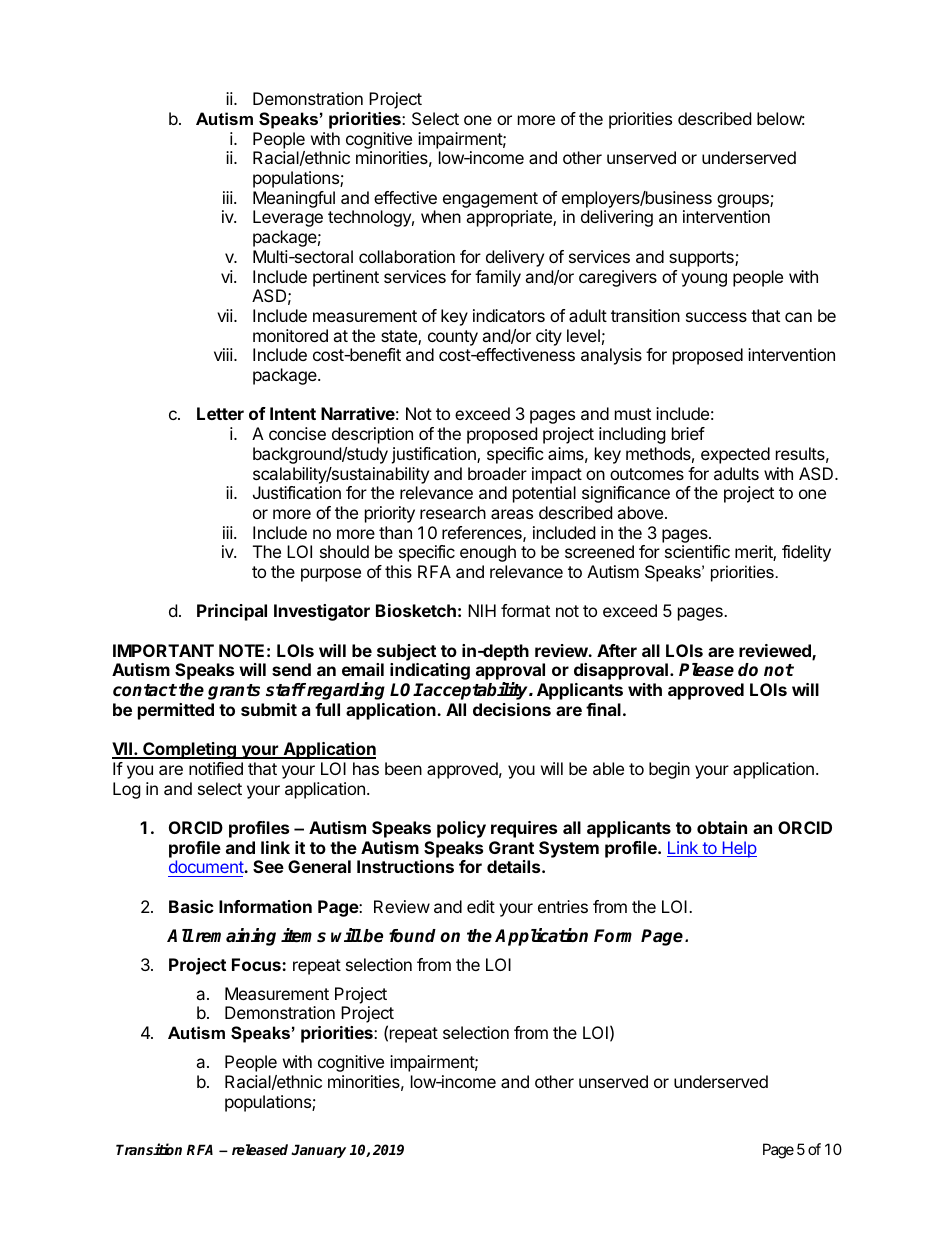  What do you see at coordinates (738, 849) in the screenshot?
I see `Help` at bounding box center [738, 849].
